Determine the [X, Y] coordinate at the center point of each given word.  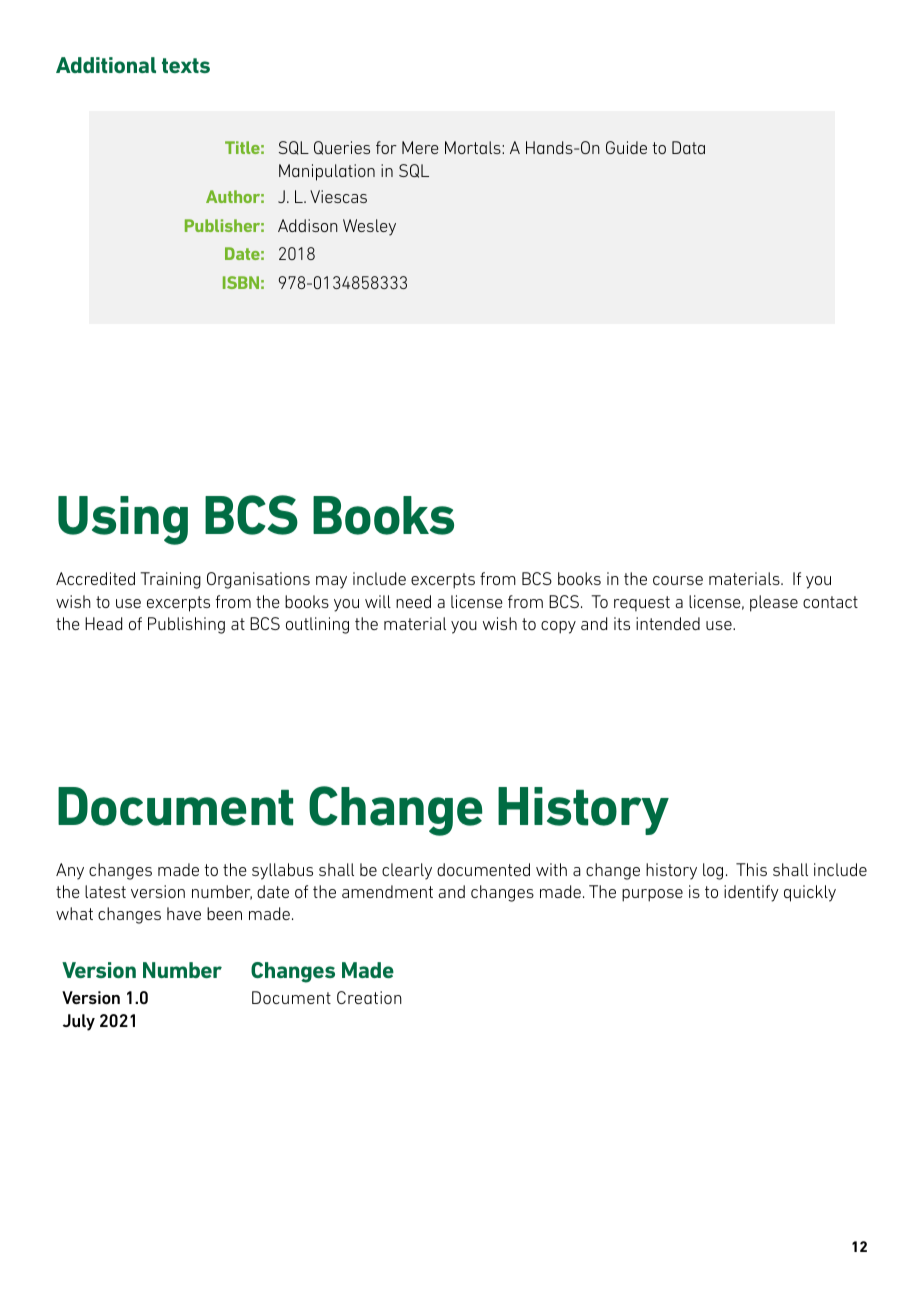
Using [123, 520]
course [678, 580]
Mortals [474, 147]
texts [186, 65]
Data [688, 147]
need [413, 601]
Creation [369, 997]
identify [751, 893]
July [79, 1022]
